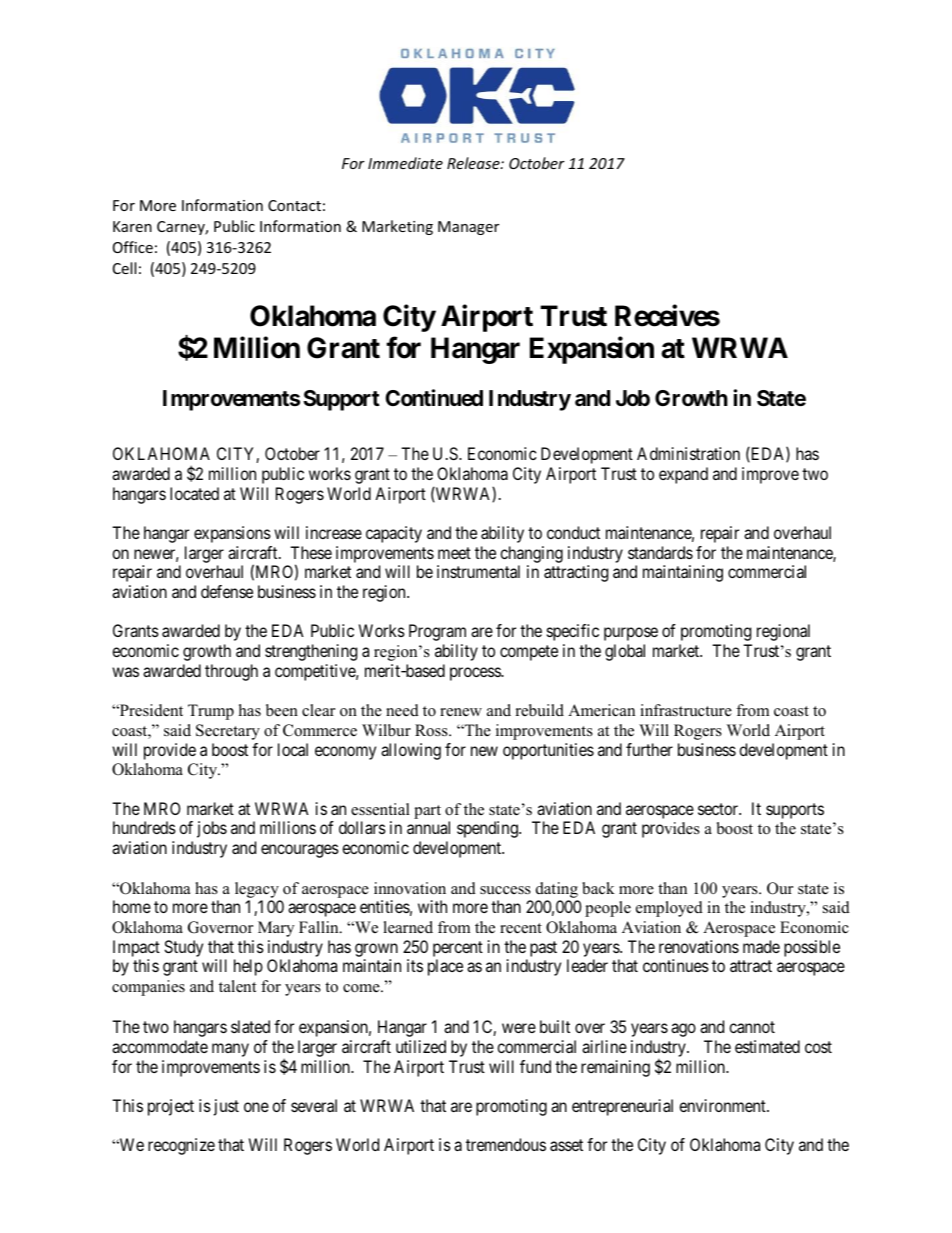 The height and width of the document is (1233, 952). I want to click on Karen, so click(132, 226).
